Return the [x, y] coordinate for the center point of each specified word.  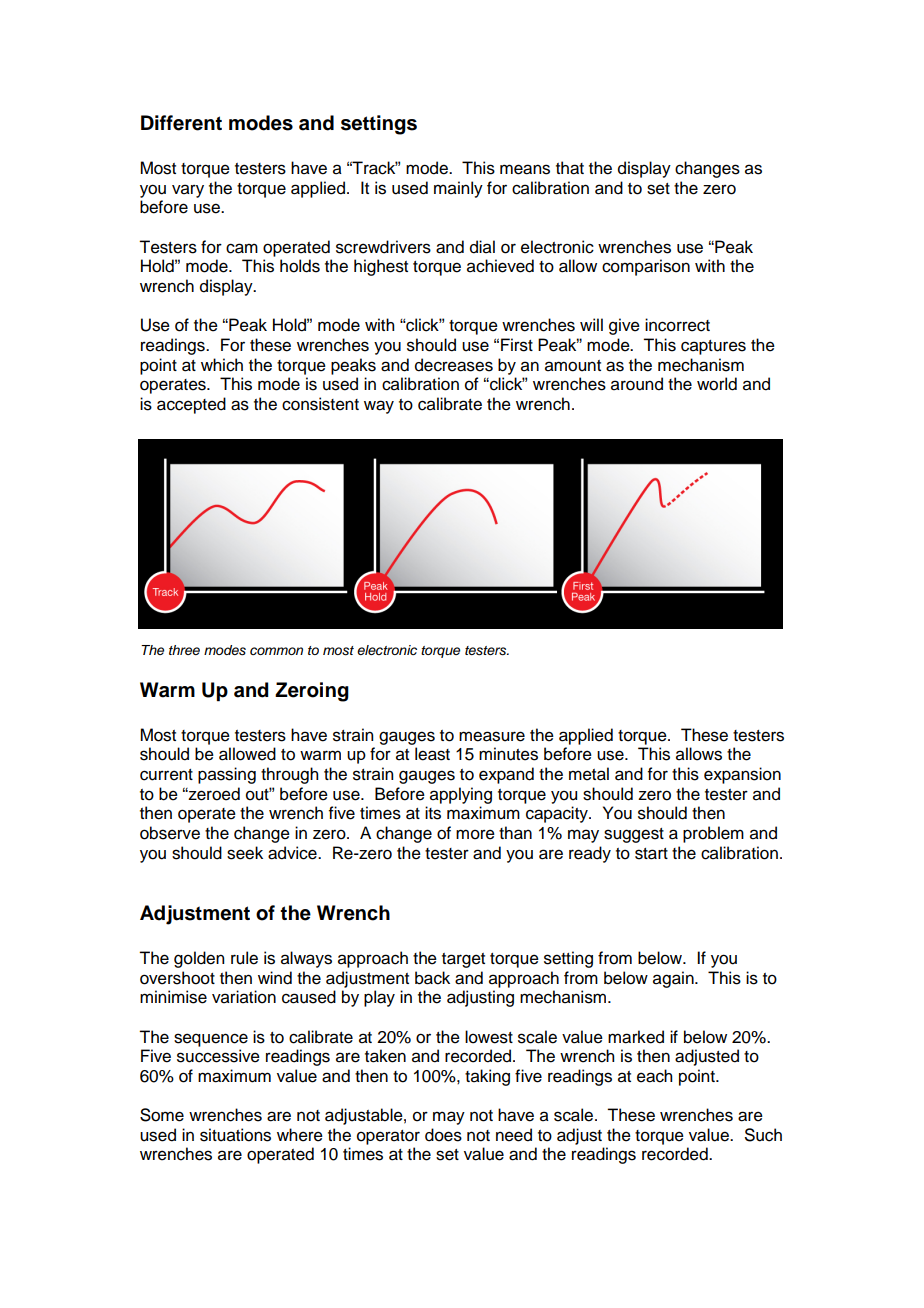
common [276, 651]
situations [235, 1135]
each [654, 1076]
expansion [742, 775]
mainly [458, 189]
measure [492, 736]
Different [181, 123]
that [570, 168]
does [443, 1135]
